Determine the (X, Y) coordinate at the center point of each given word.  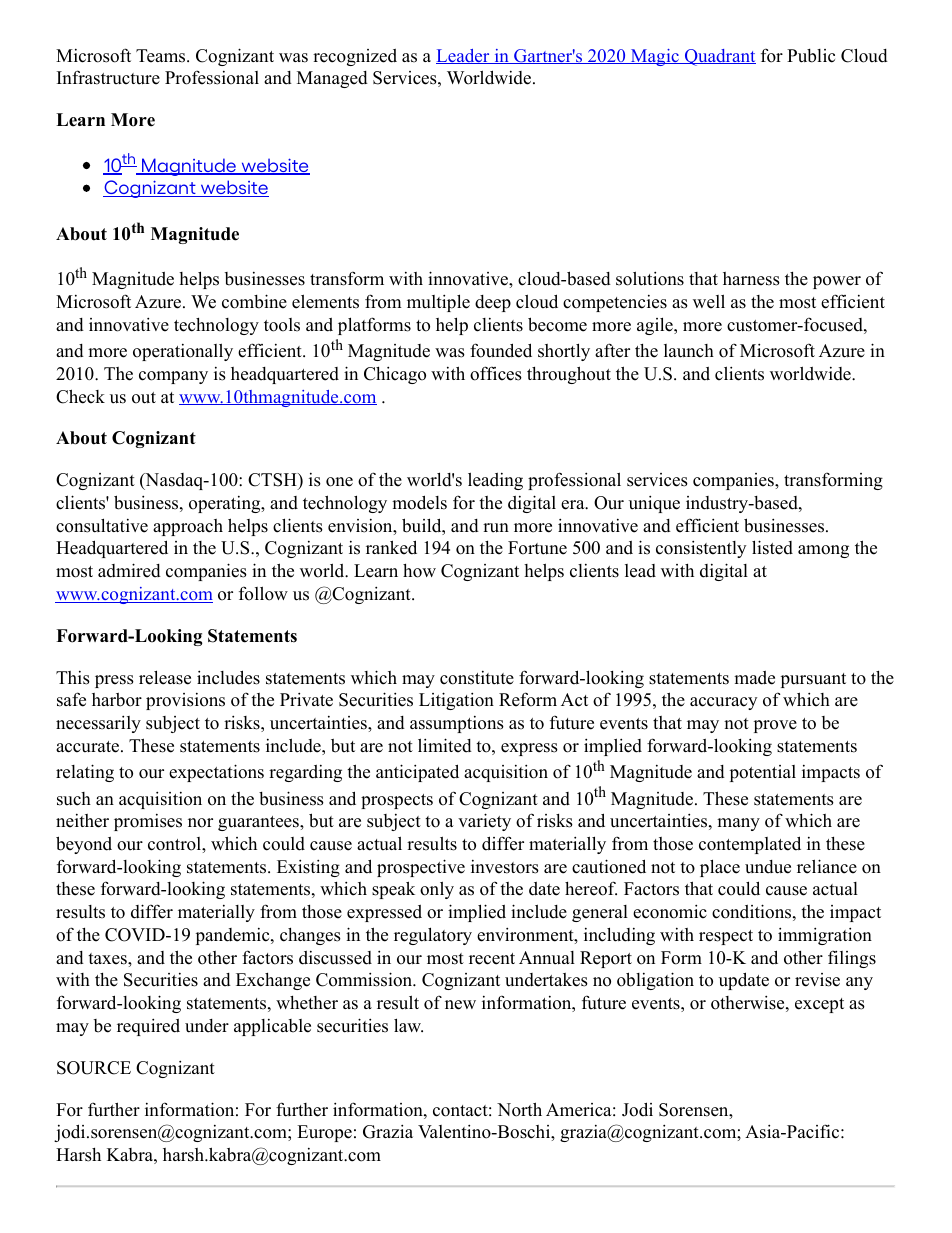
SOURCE (94, 1068)
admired (129, 570)
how (419, 571)
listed (772, 547)
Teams (162, 56)
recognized (355, 57)
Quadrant (719, 57)
